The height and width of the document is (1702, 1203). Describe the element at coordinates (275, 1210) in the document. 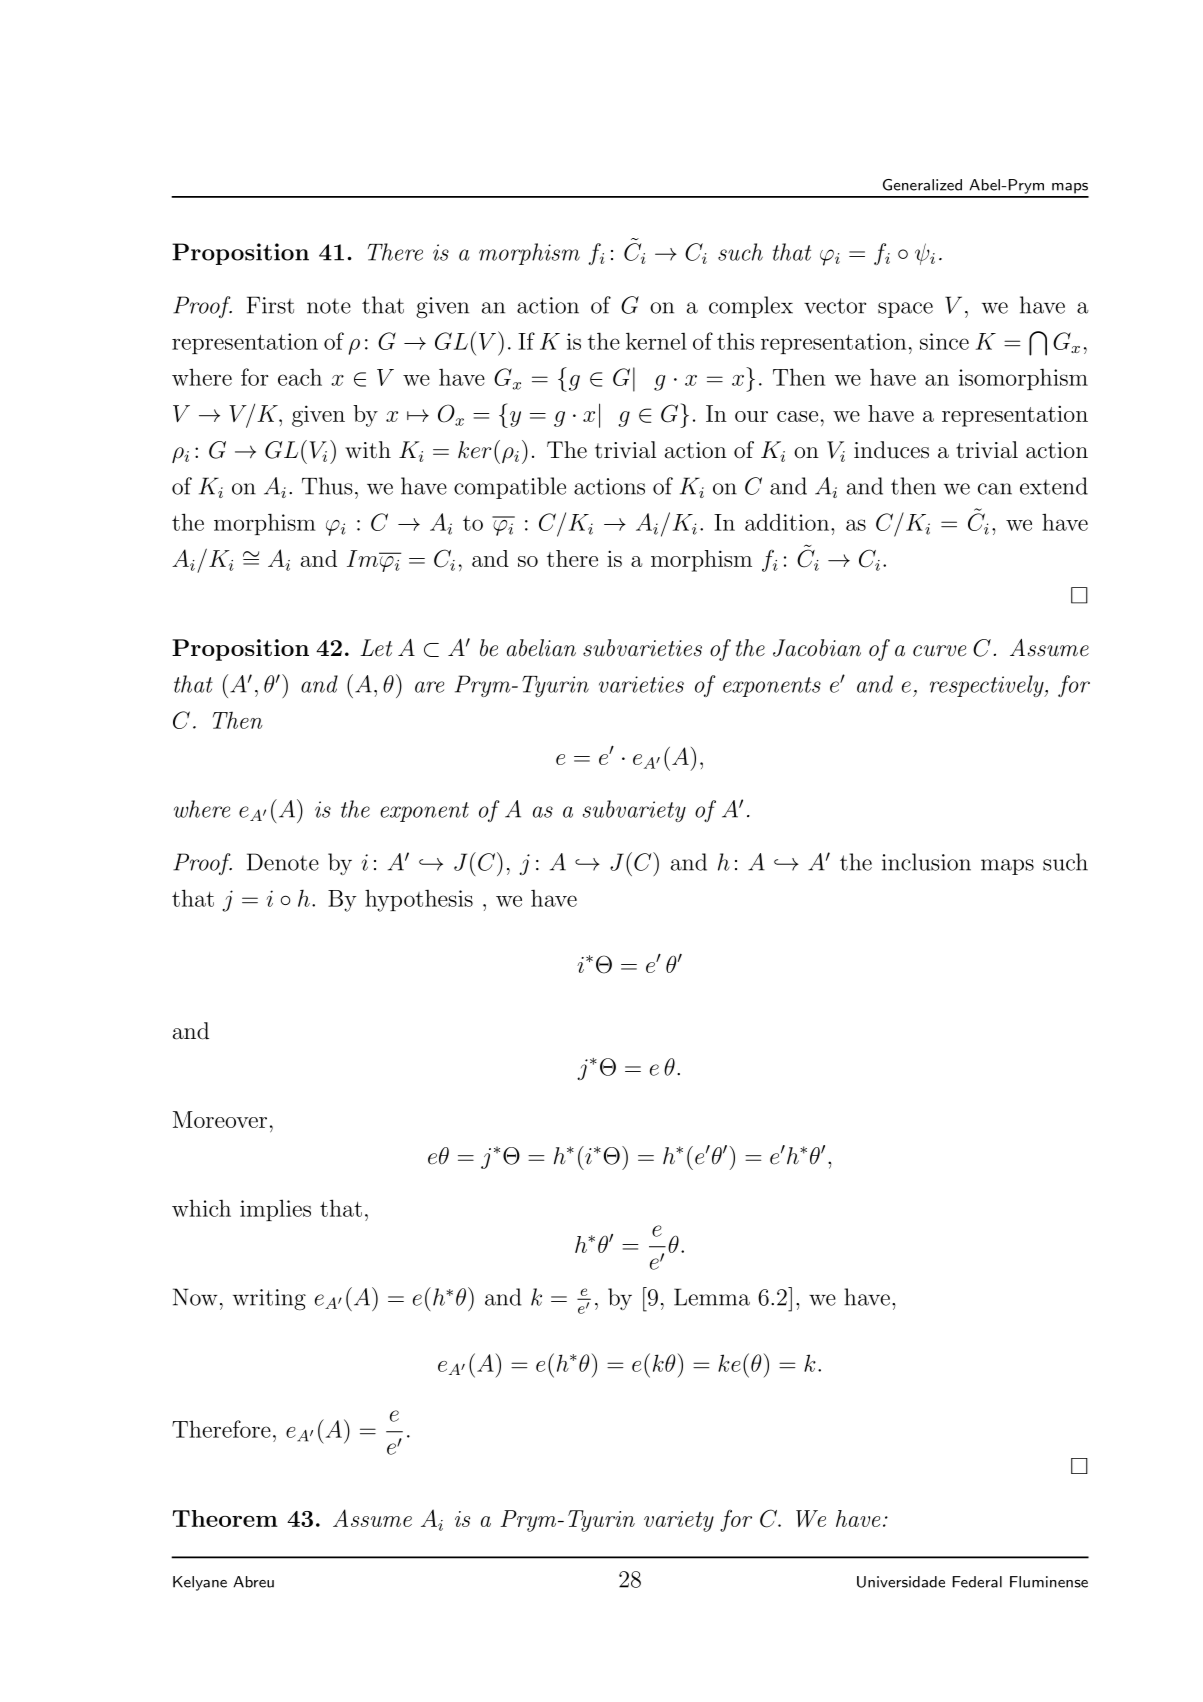

I see `implies` at that location.
